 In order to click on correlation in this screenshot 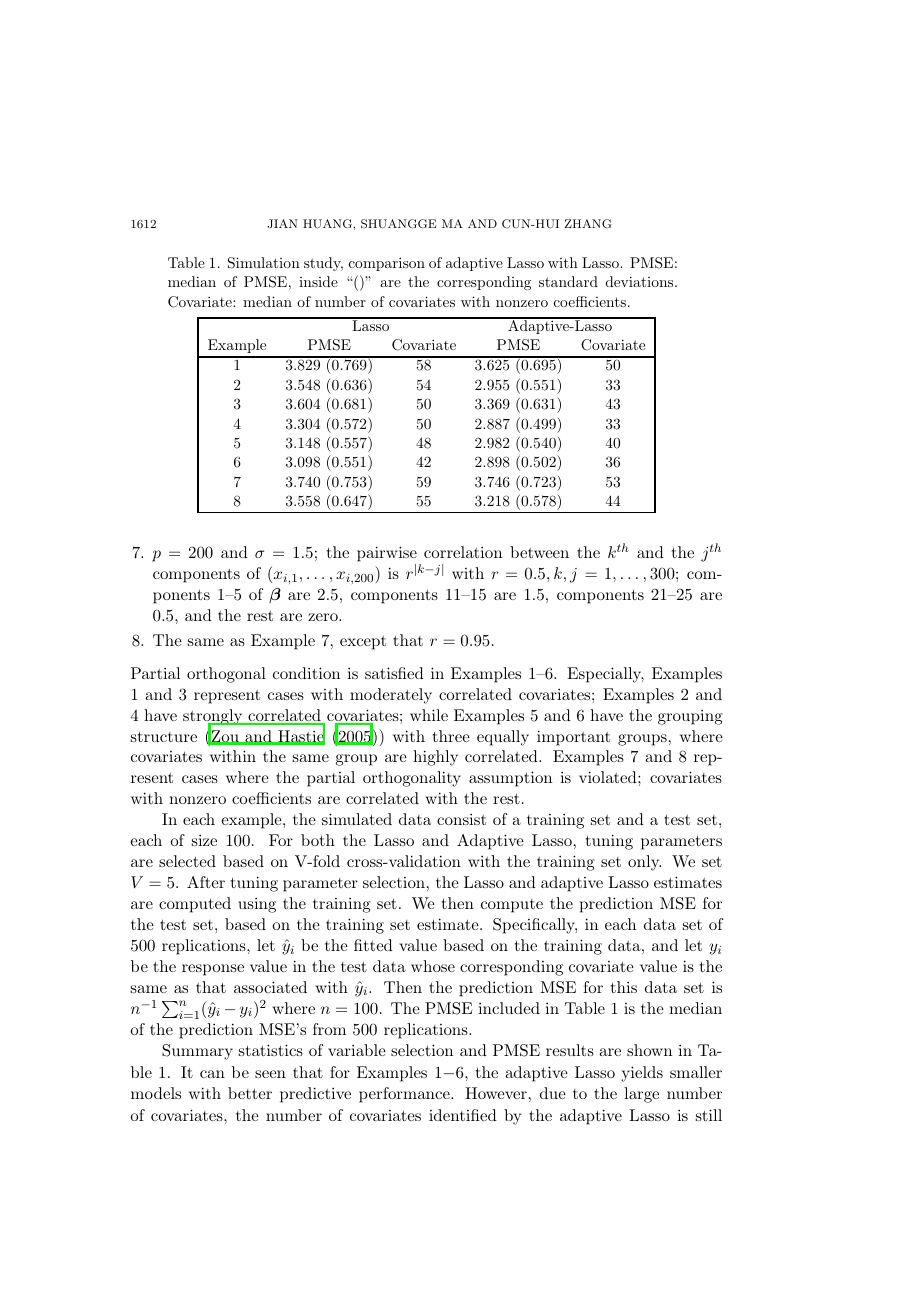, I will do `click(463, 552)`.
